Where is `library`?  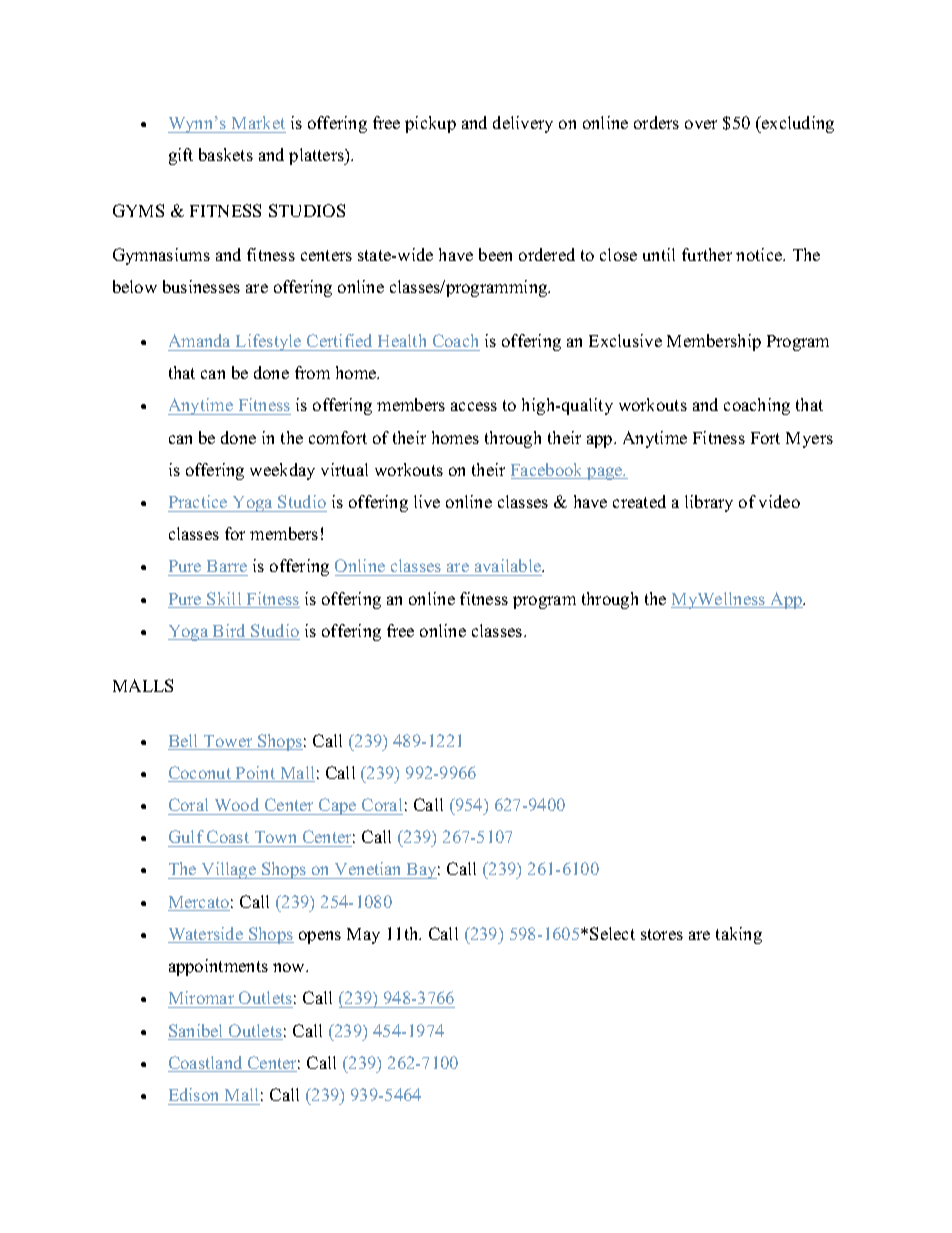
library is located at coordinates (709, 503).
